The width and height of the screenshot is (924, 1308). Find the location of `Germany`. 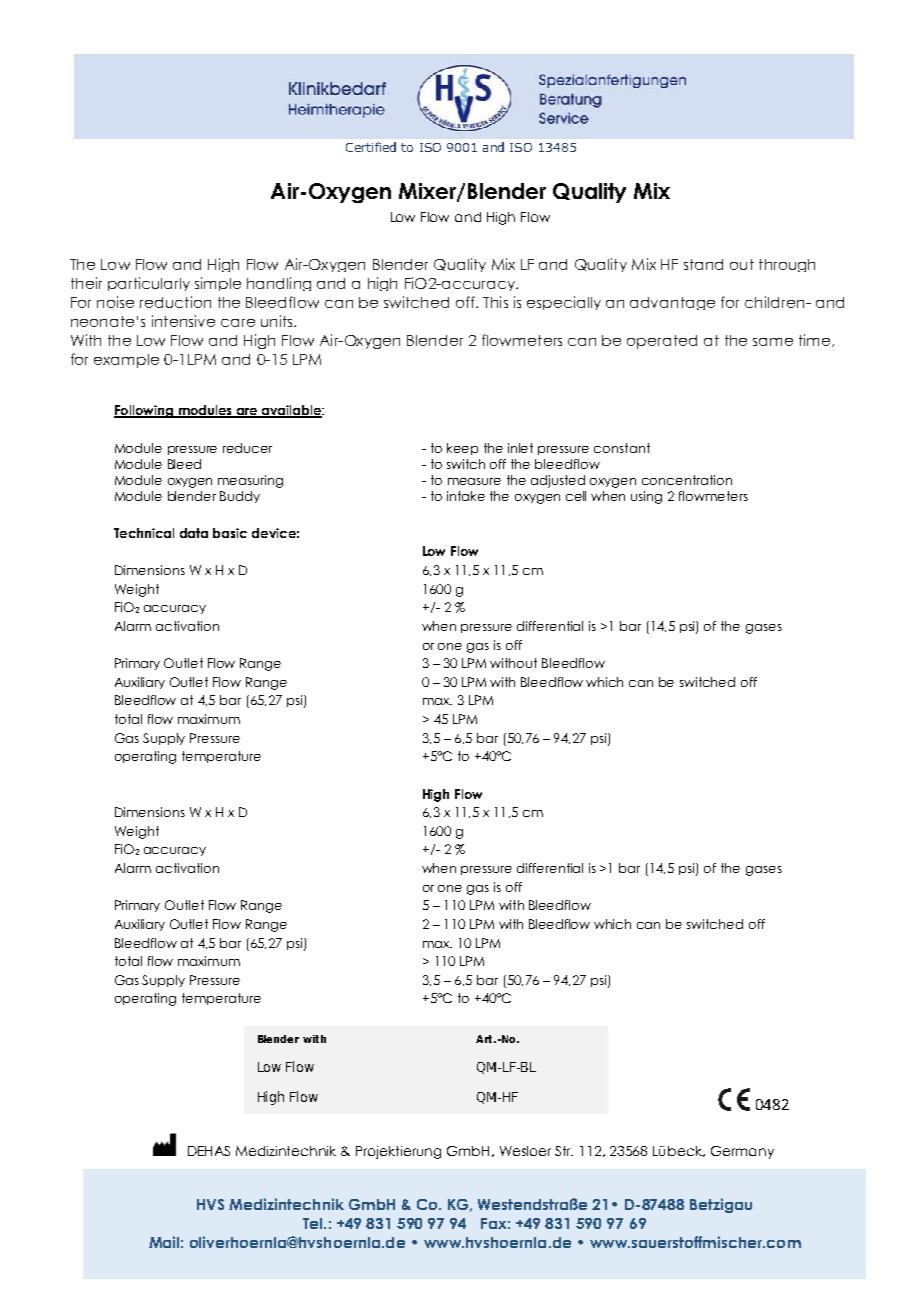

Germany is located at coordinates (742, 1152).
